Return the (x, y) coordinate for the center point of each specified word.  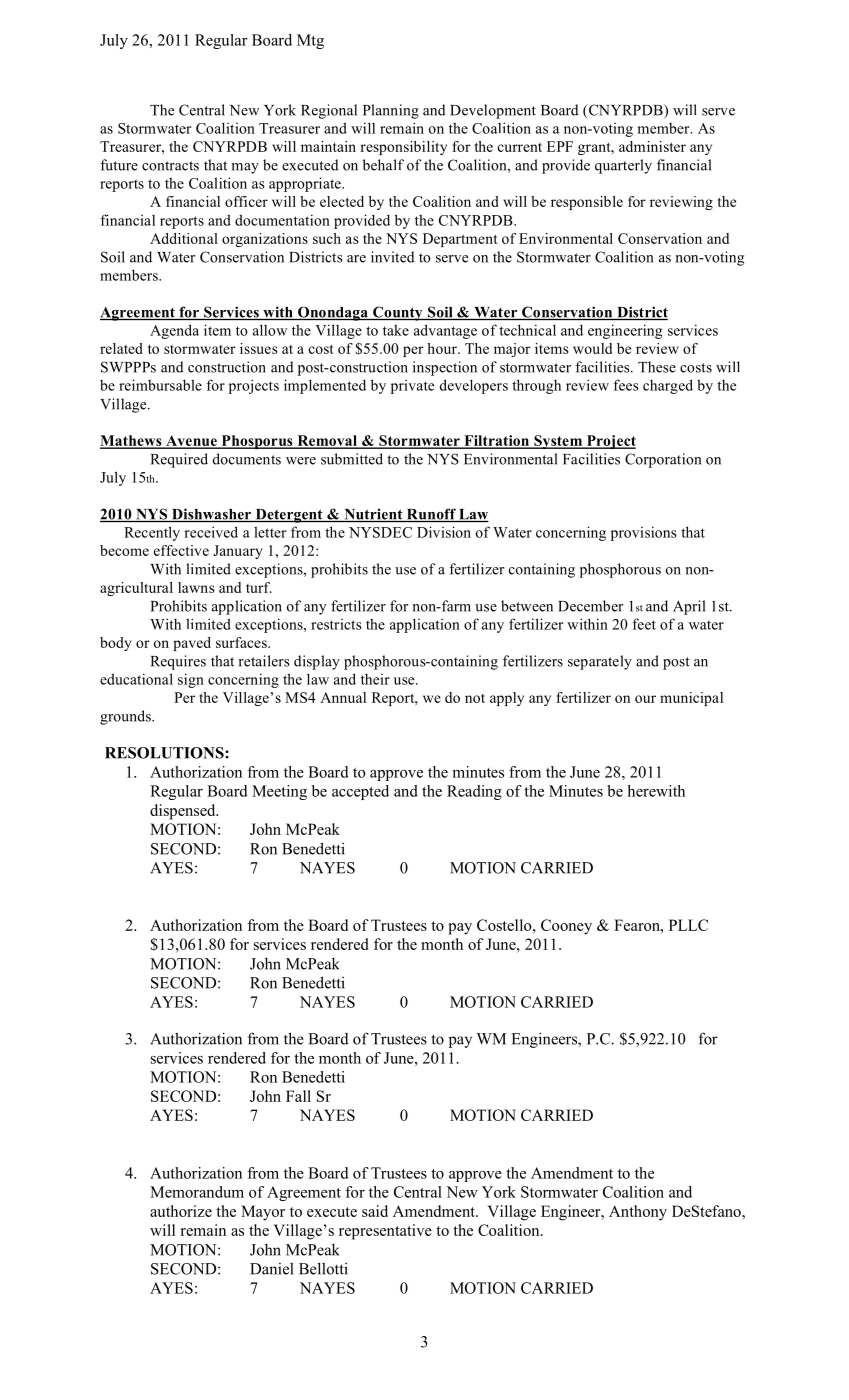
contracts (170, 166)
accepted (360, 792)
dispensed (184, 812)
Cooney (566, 927)
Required (179, 460)
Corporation (663, 460)
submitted (352, 459)
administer (652, 146)
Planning (391, 111)
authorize (181, 1211)
